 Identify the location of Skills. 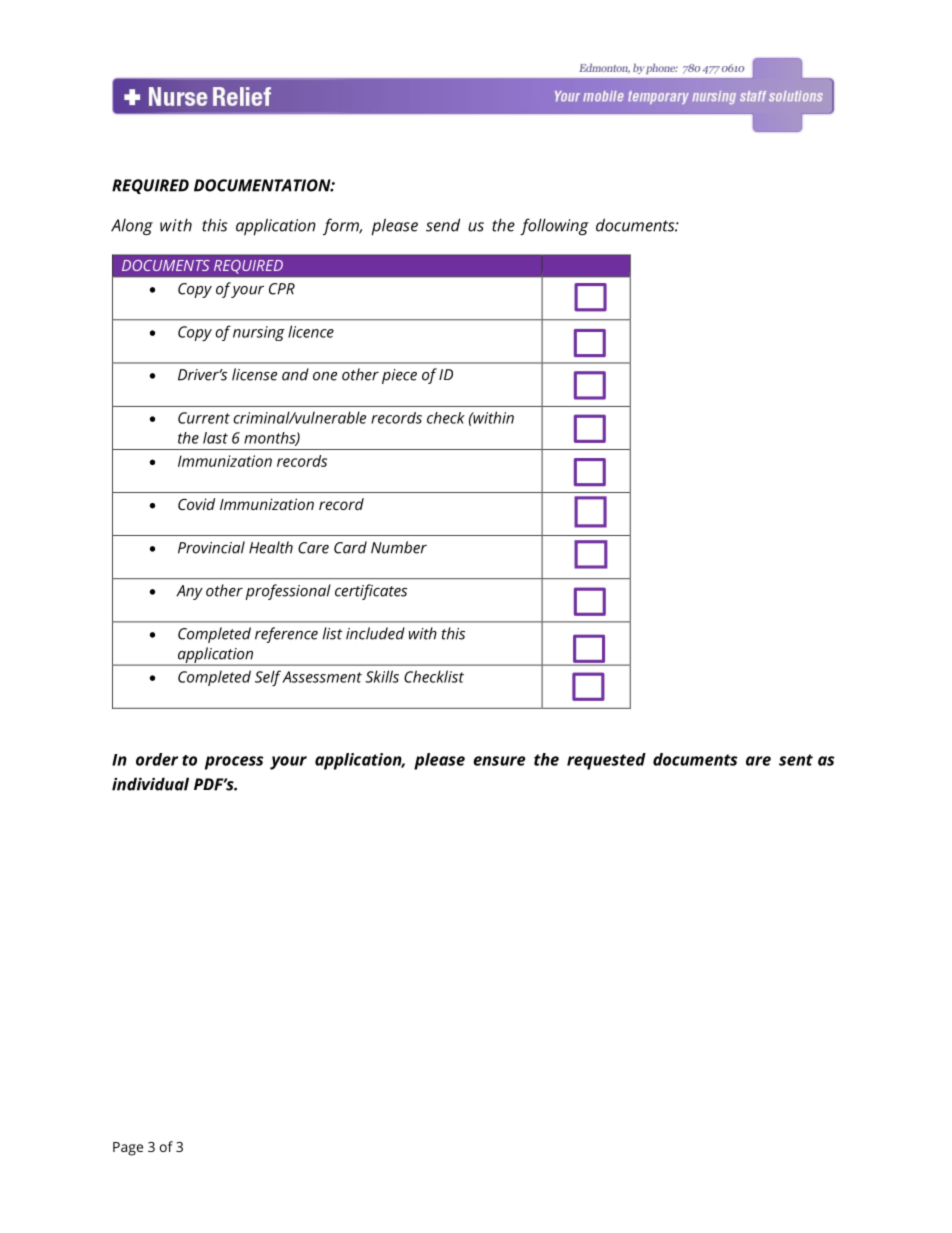
(382, 676).
